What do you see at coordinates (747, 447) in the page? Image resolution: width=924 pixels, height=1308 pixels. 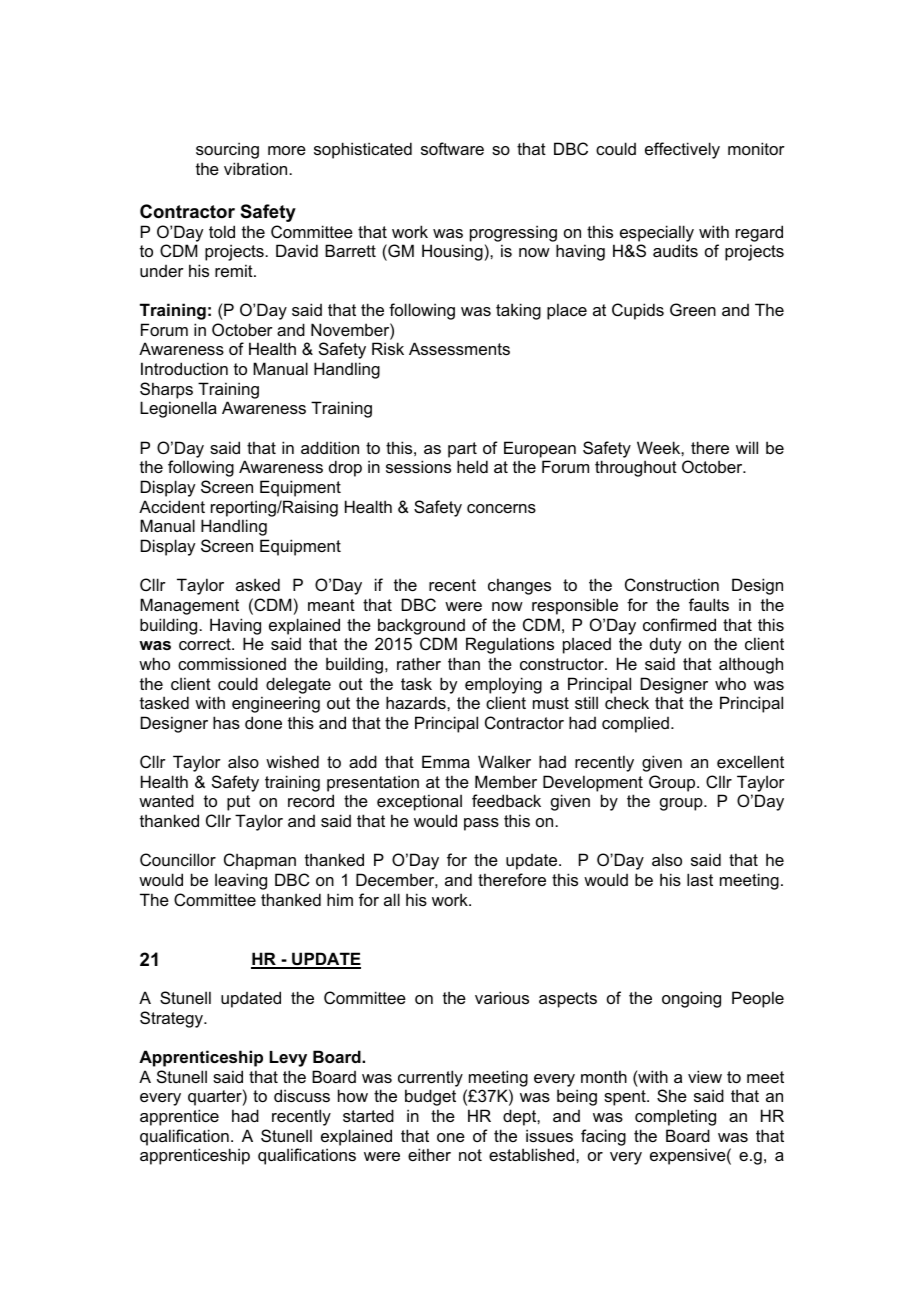 I see `will` at bounding box center [747, 447].
